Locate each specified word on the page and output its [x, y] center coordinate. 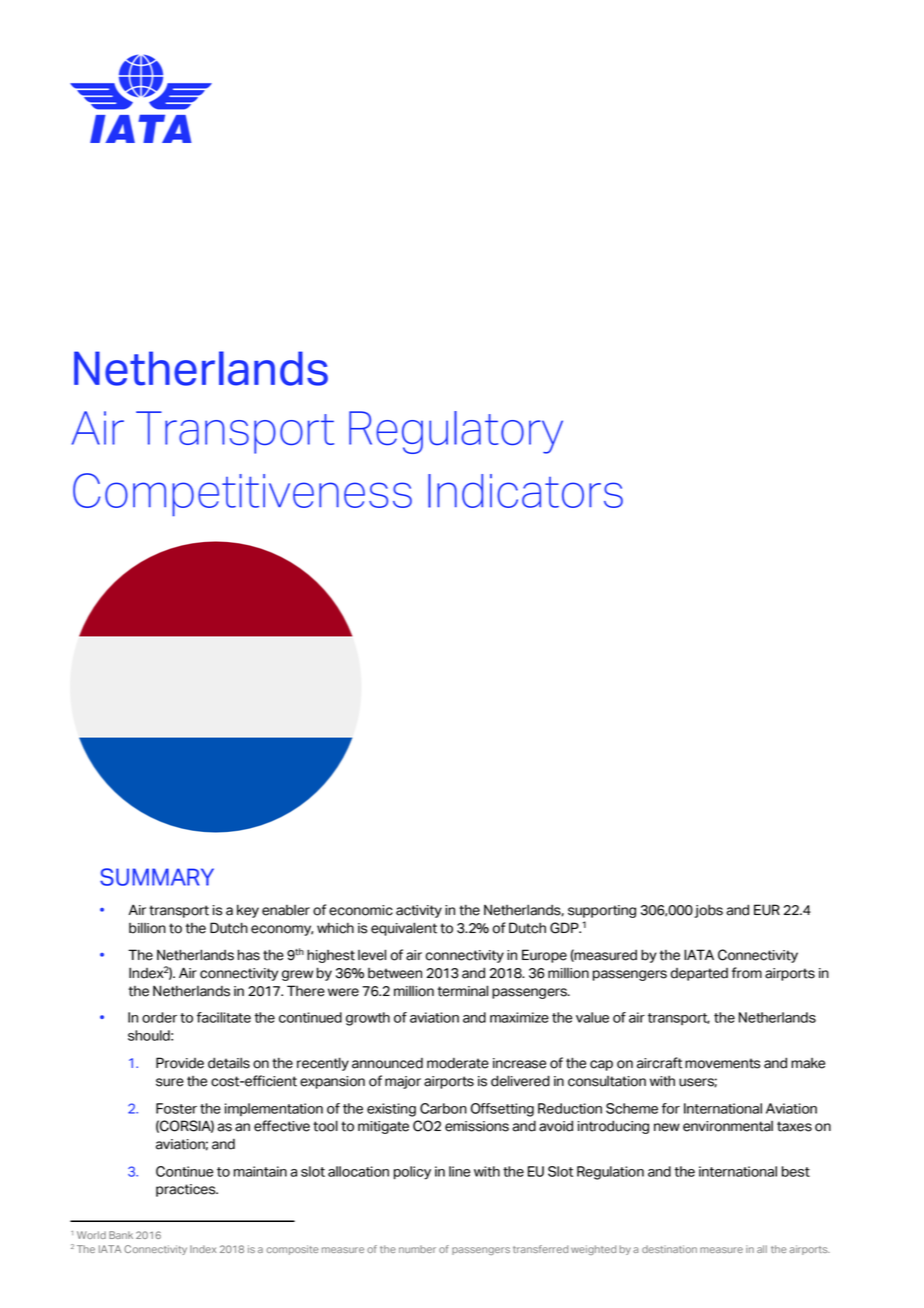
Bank [121, 1235]
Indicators [525, 491]
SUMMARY [157, 877]
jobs [708, 911]
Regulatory [456, 432]
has [249, 955]
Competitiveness [242, 495]
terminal [463, 991]
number [417, 1249]
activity [419, 911]
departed [699, 974]
